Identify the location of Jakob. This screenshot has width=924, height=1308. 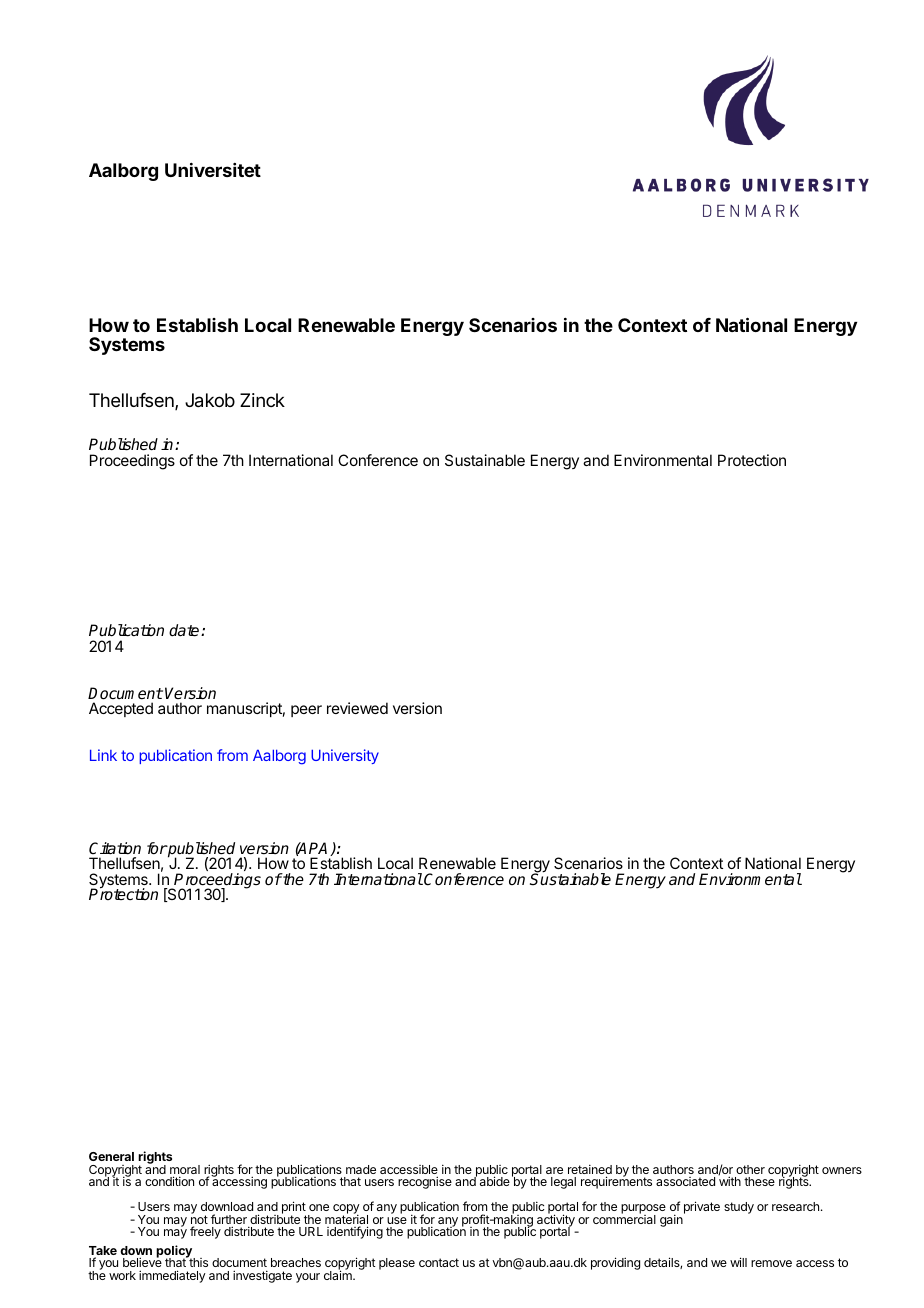
(210, 400).
